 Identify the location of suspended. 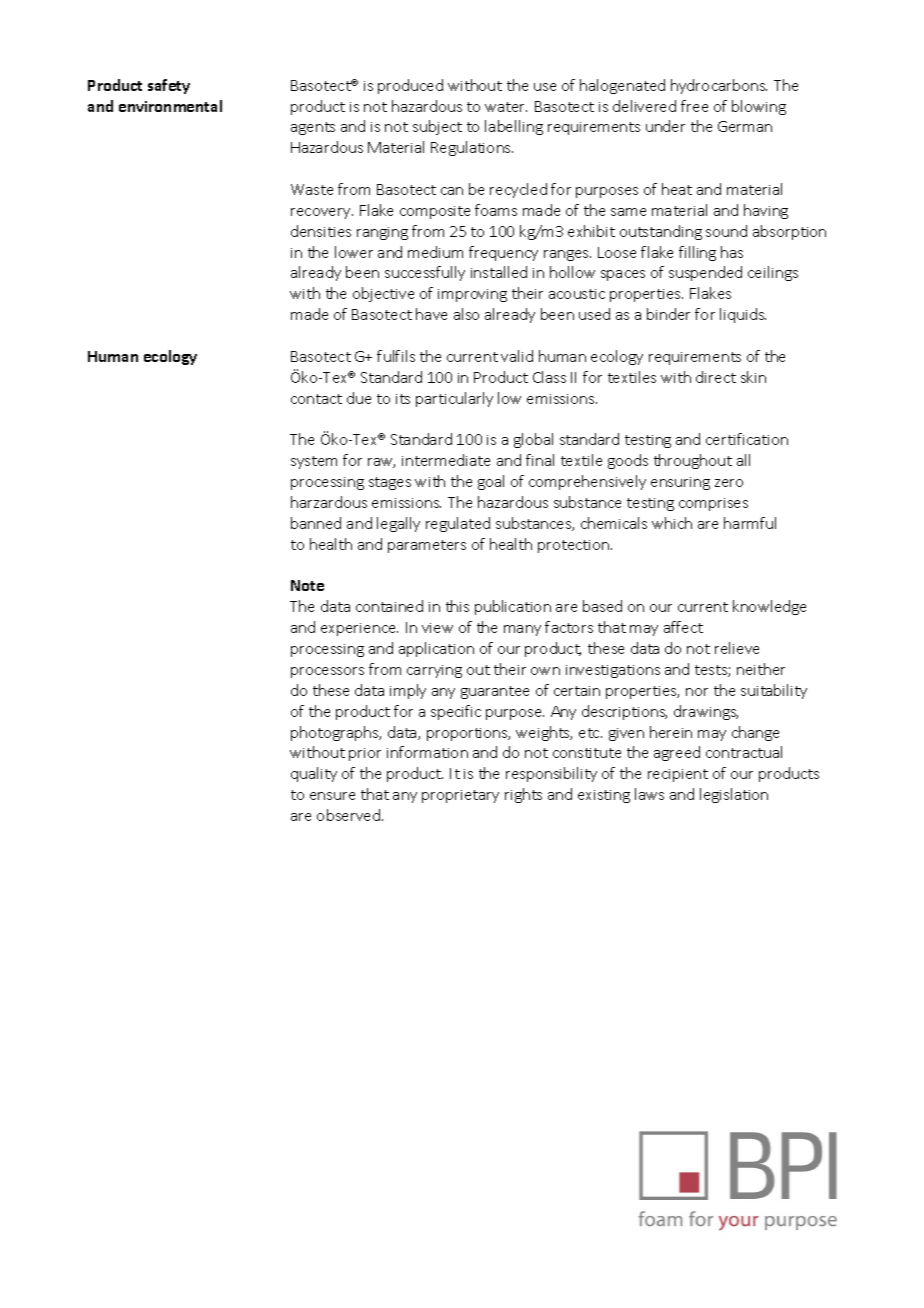
(705, 273).
